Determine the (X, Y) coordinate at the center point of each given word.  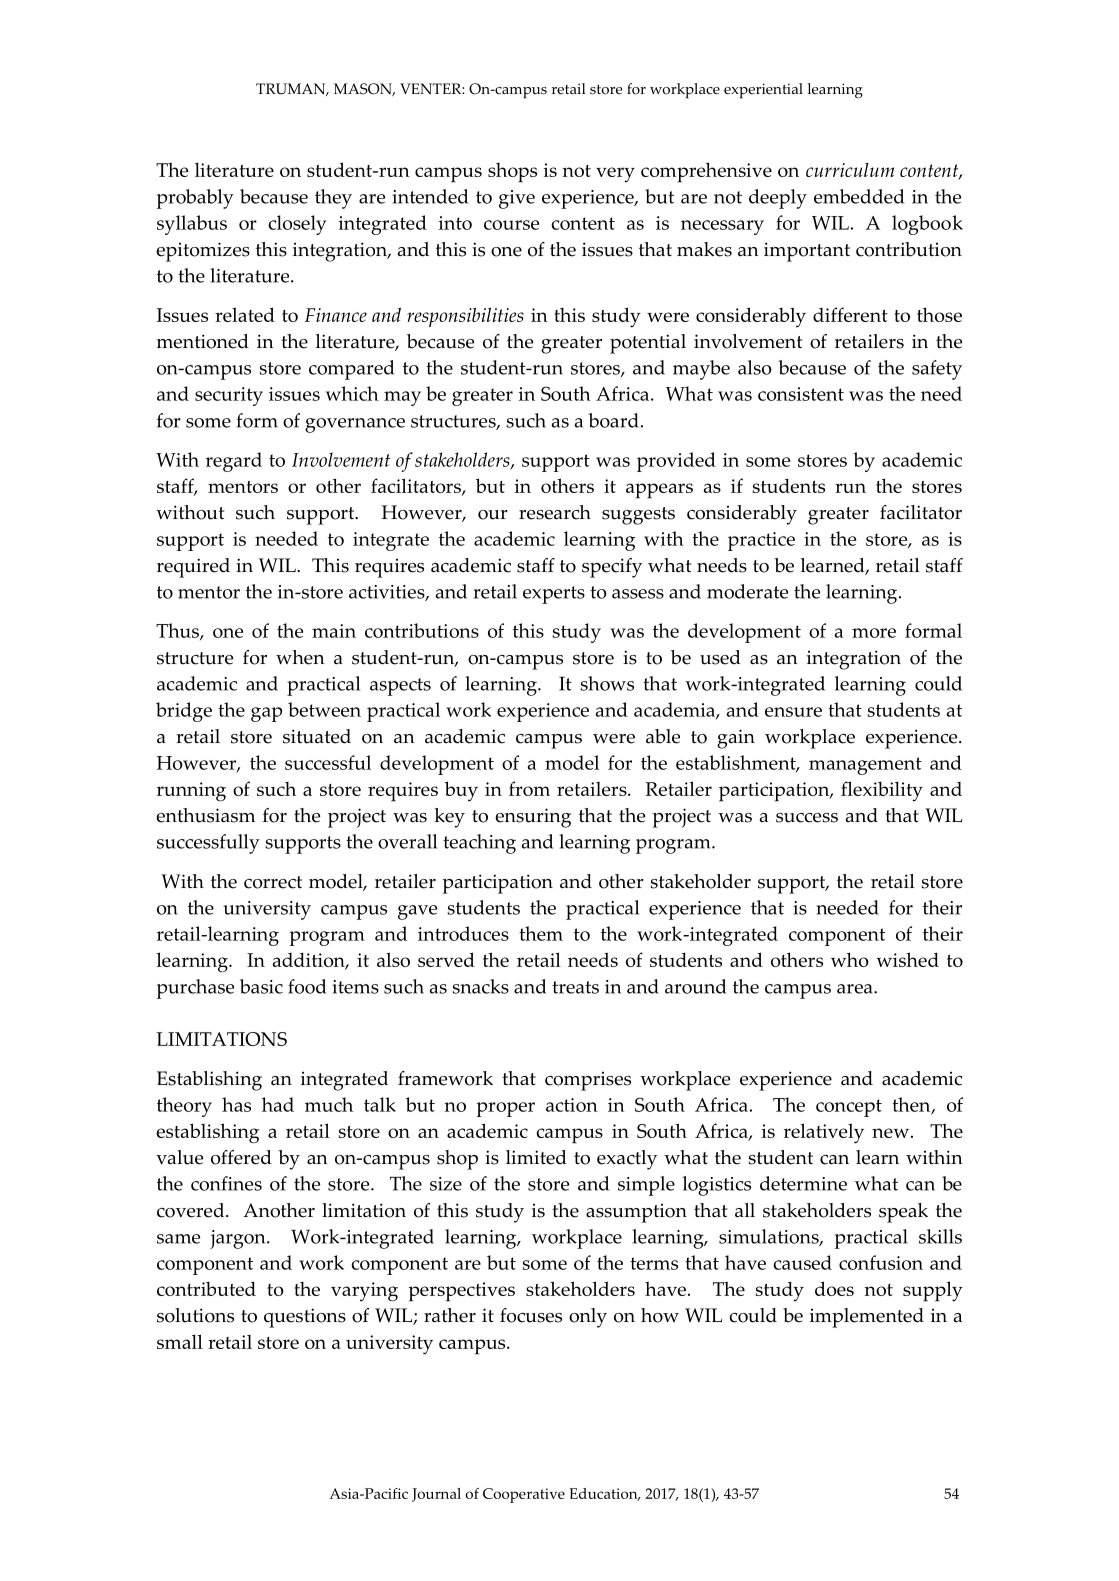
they (333, 199)
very (615, 175)
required (193, 568)
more (874, 633)
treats (575, 987)
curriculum (850, 170)
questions (305, 1318)
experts (554, 595)
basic (261, 986)
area (856, 989)
